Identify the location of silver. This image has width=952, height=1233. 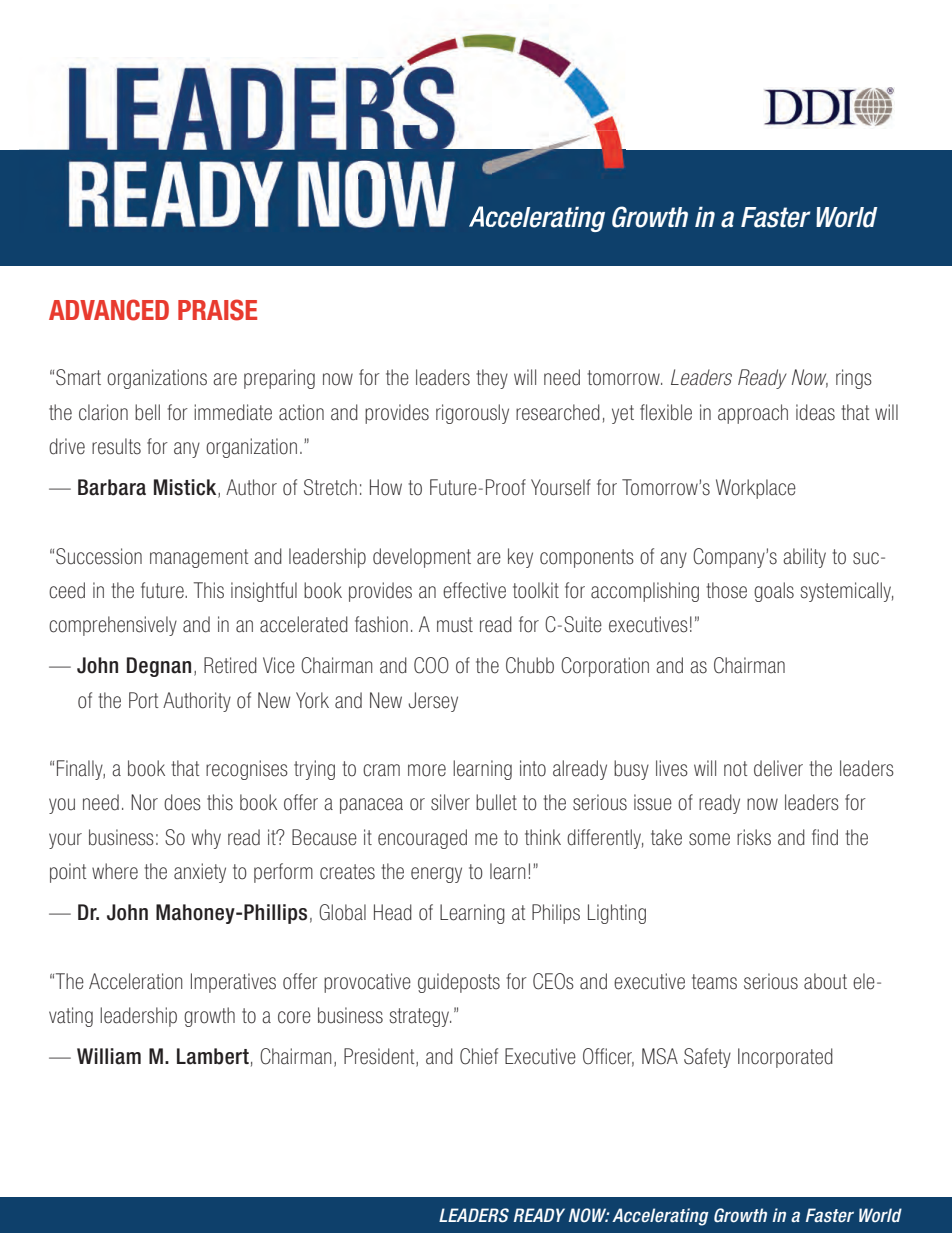
(450, 802).
